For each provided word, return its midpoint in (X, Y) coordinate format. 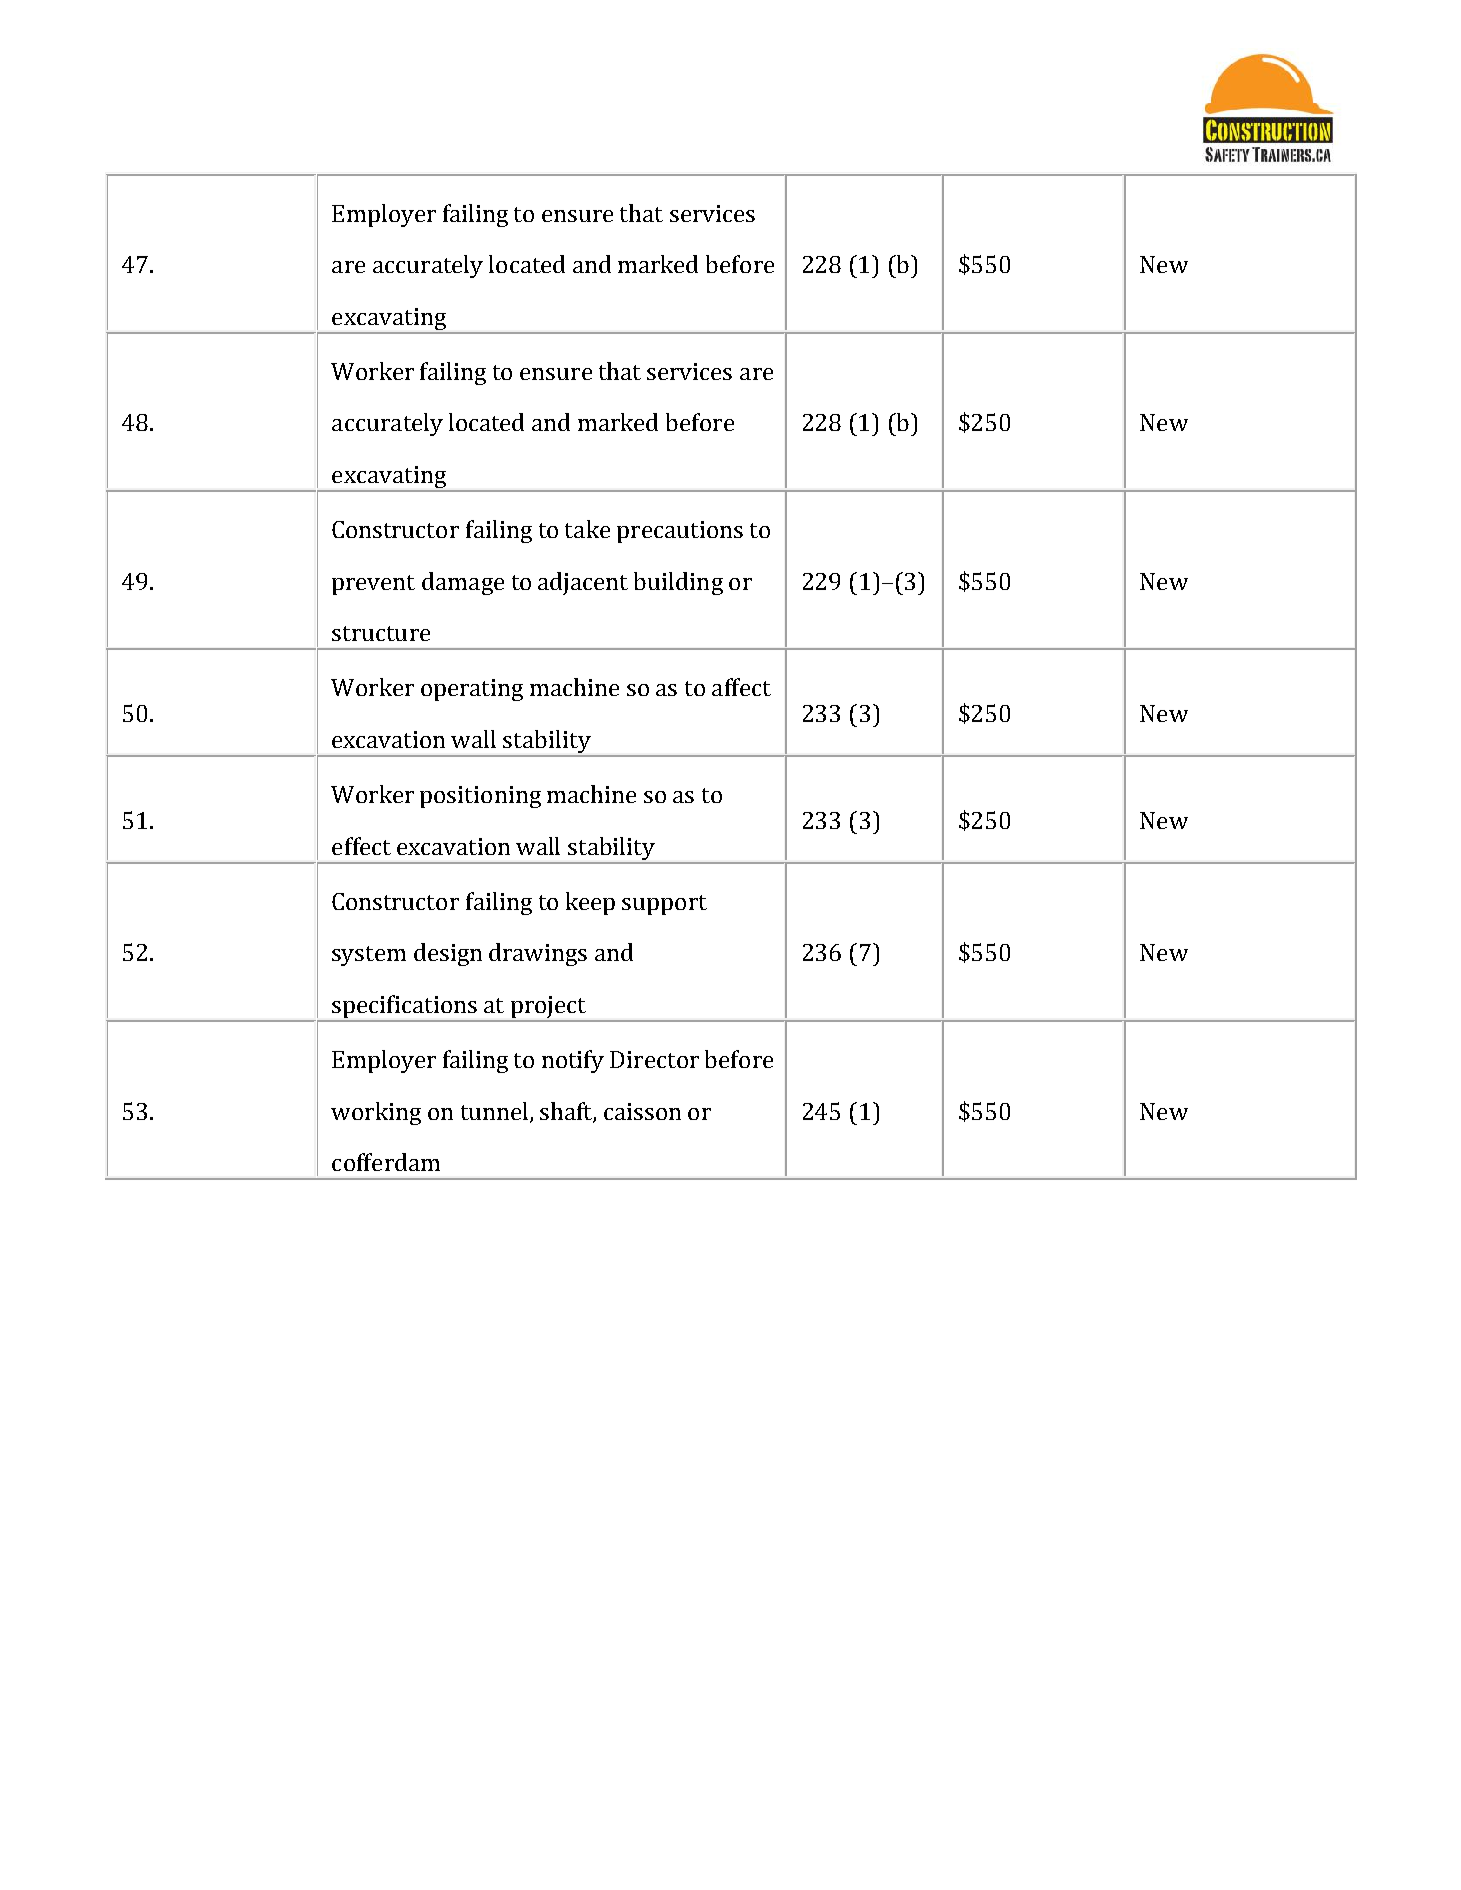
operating (472, 690)
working (376, 1113)
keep (590, 903)
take (587, 529)
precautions (680, 532)
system (369, 956)
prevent (373, 585)
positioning (480, 797)
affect (741, 687)
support (664, 905)
